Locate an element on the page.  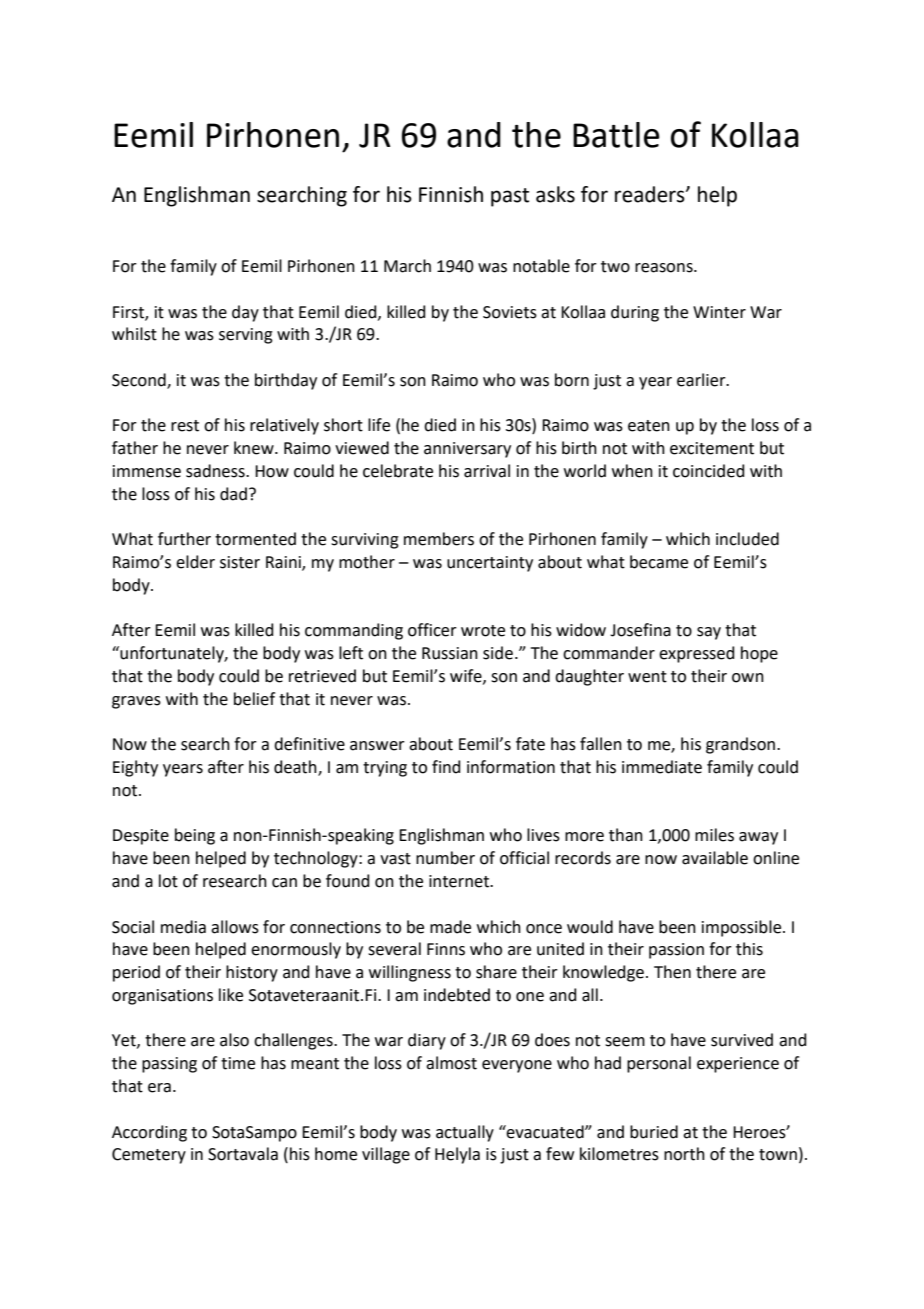
readers is located at coordinates (651, 194).
